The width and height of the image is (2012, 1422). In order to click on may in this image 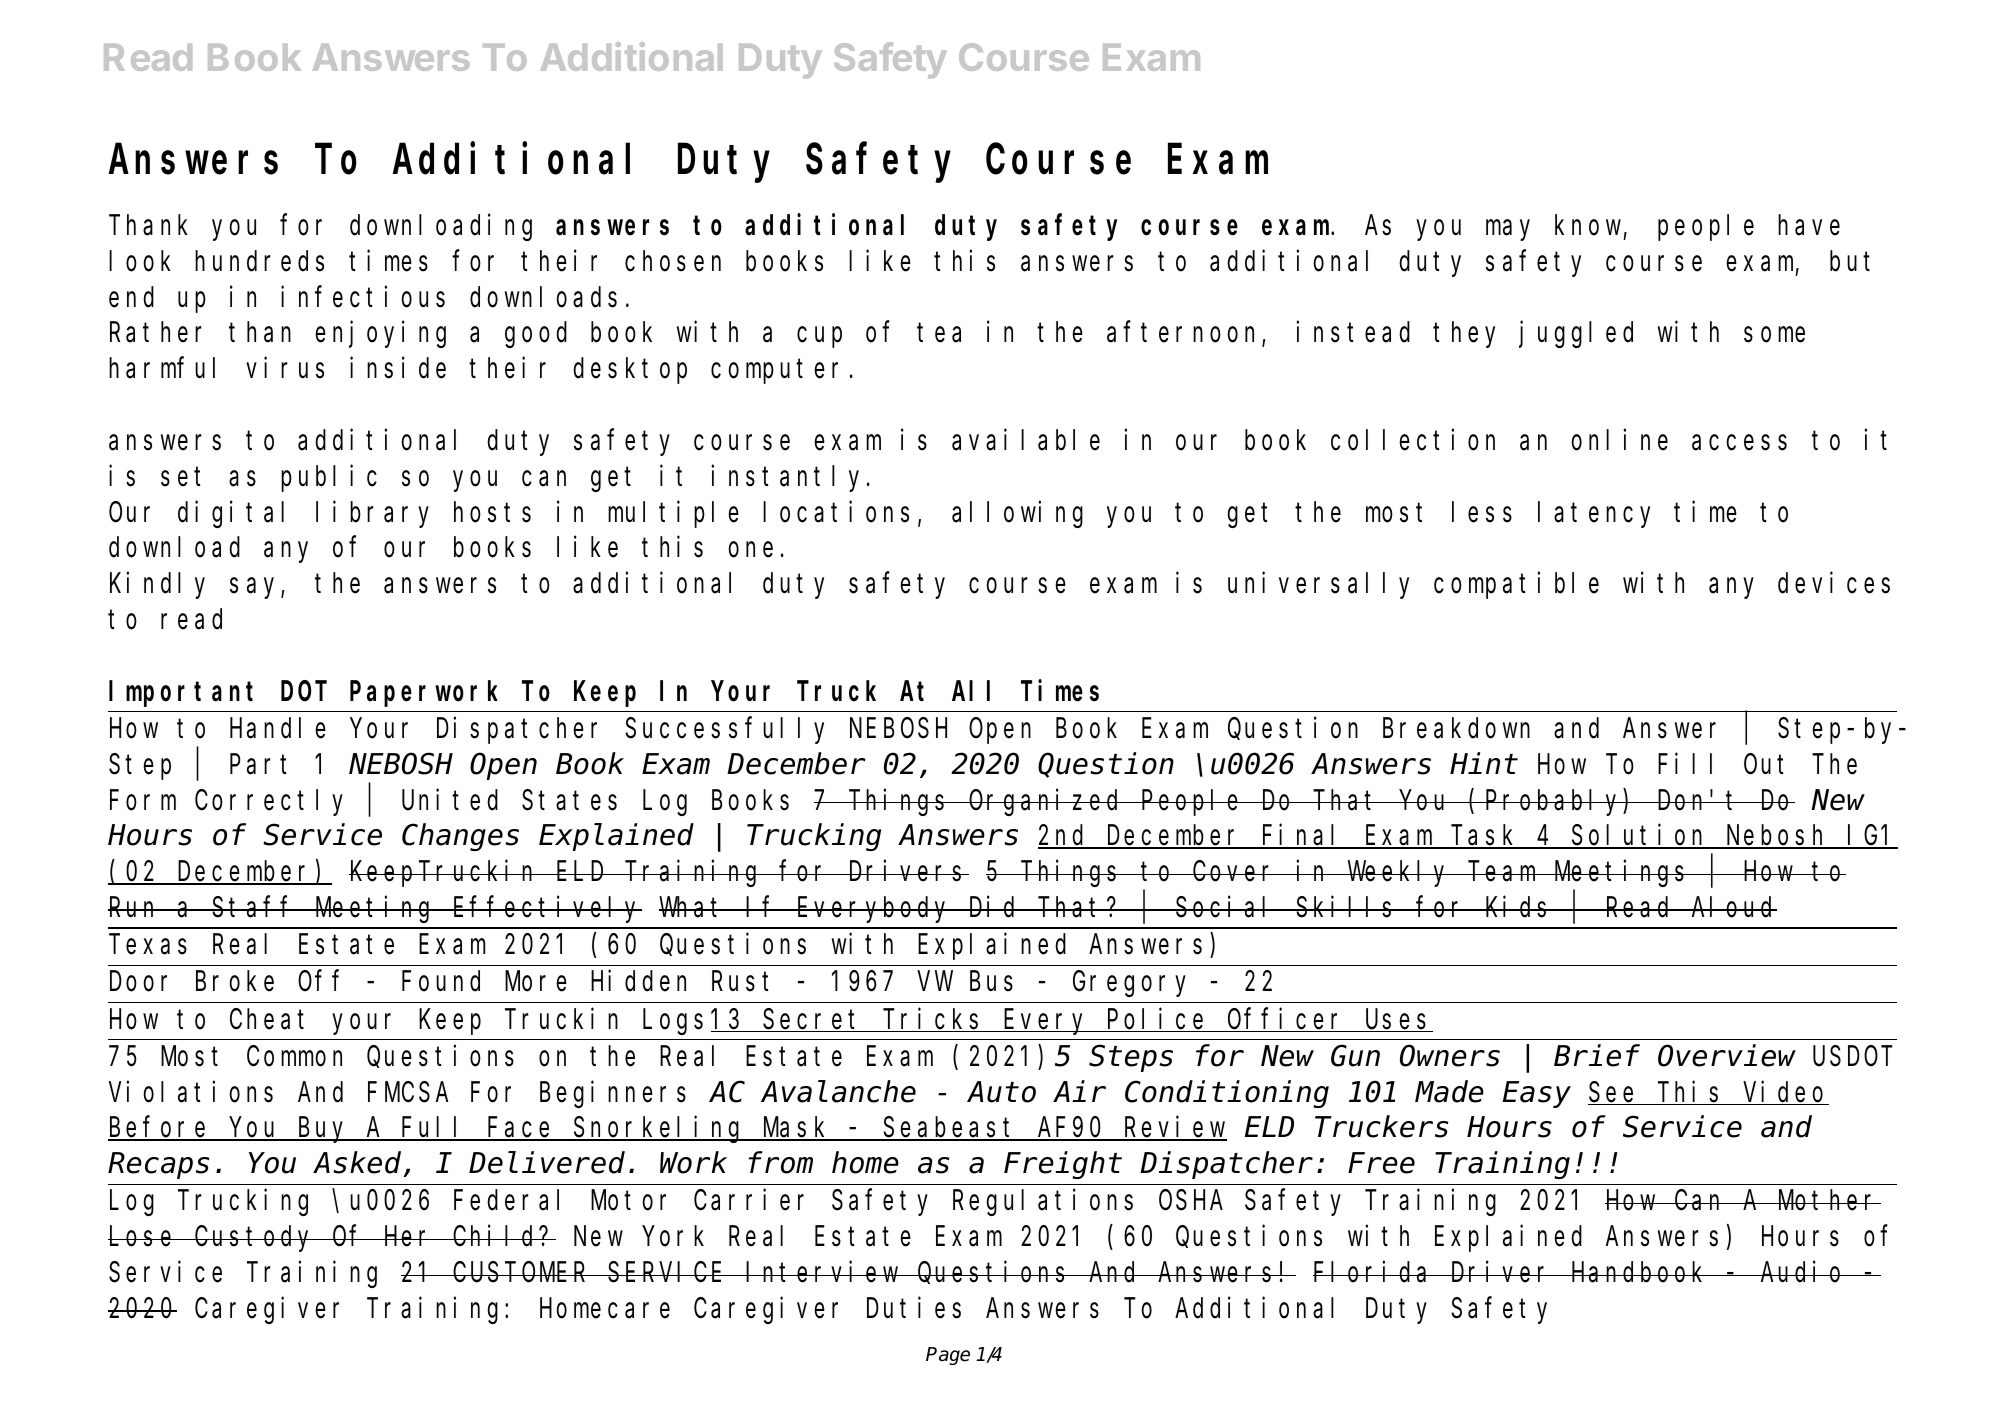, I will do `click(1508, 230)`.
